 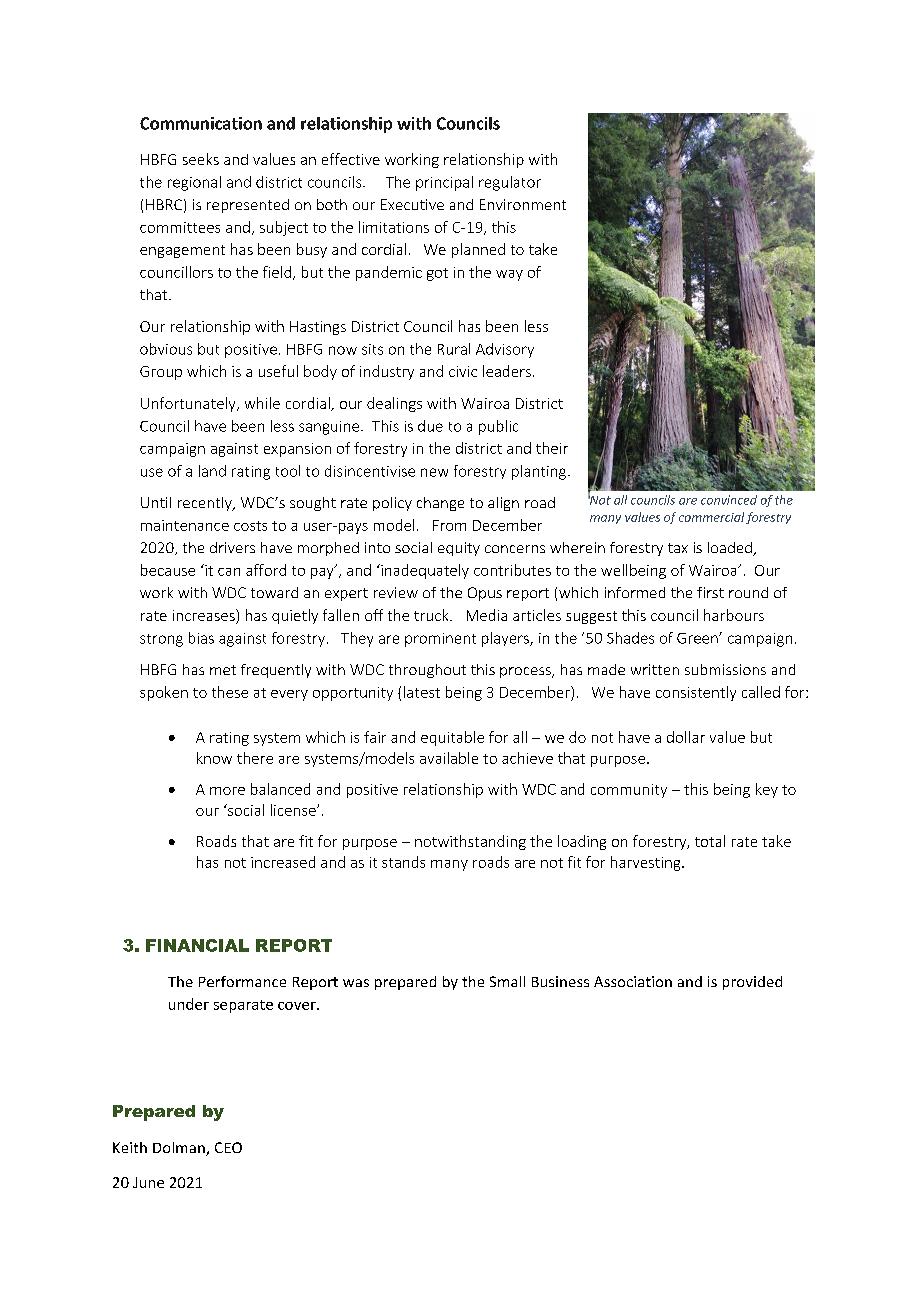 I want to click on Green, so click(x=698, y=638).
